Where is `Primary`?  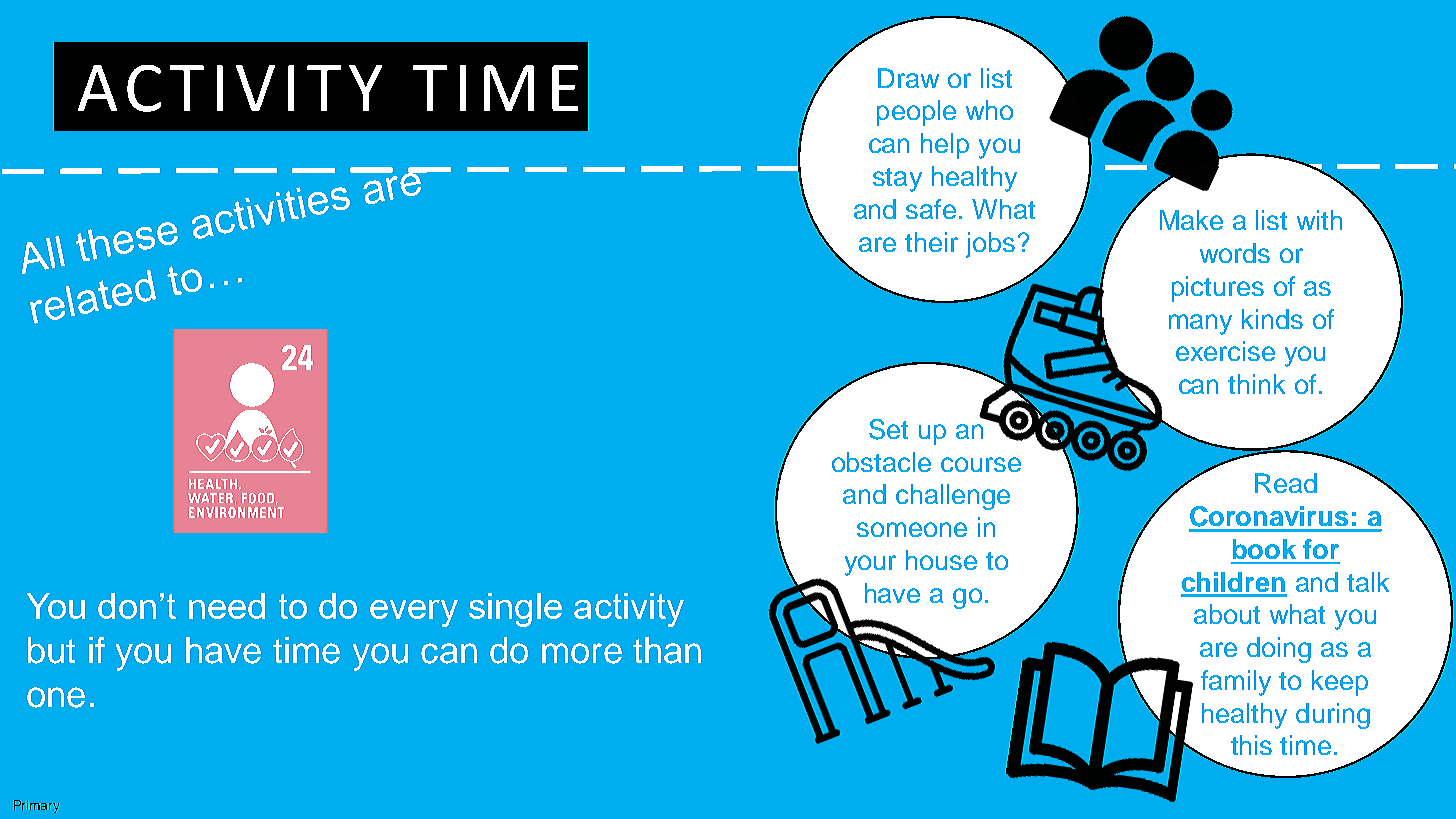 Primary is located at coordinates (36, 806).
